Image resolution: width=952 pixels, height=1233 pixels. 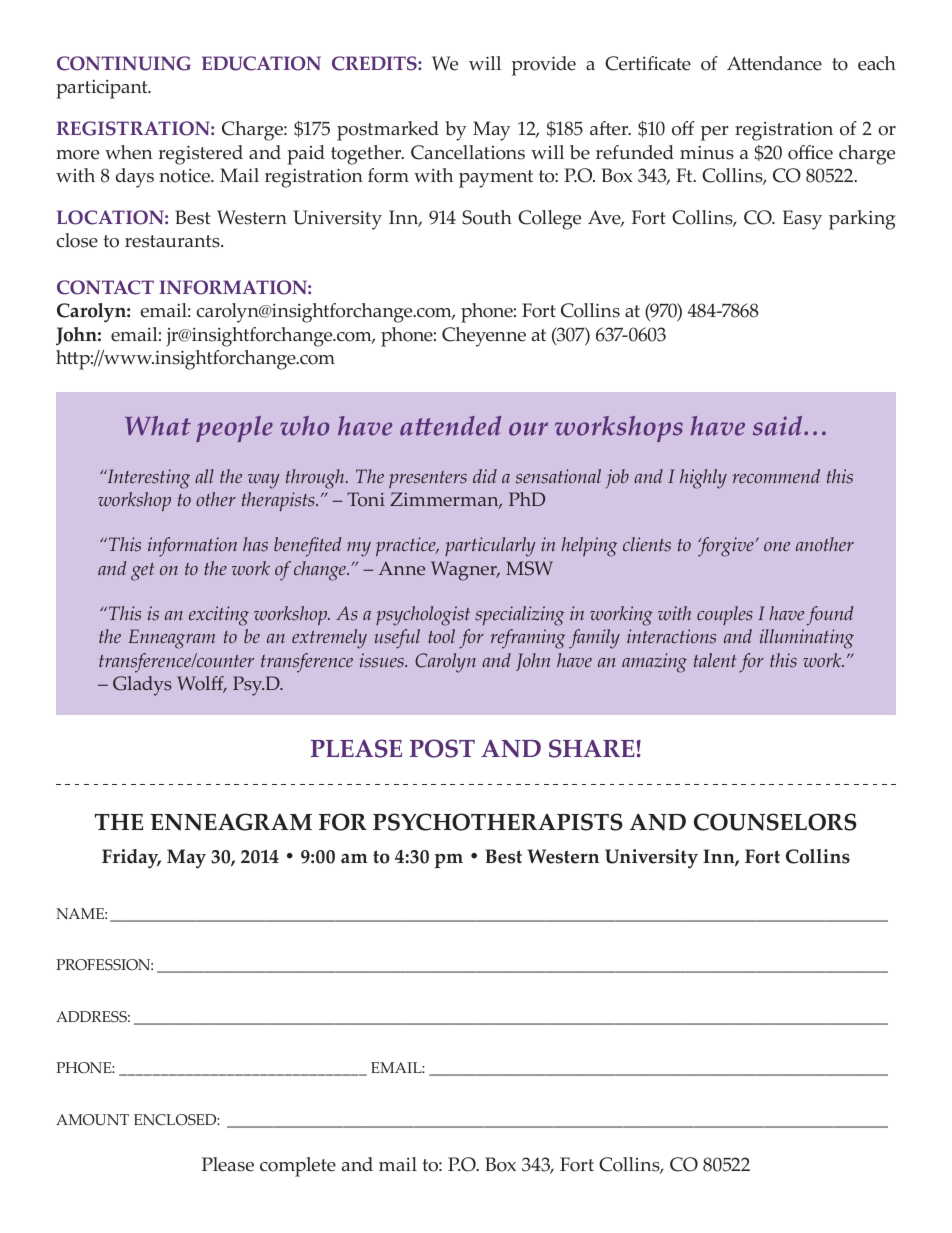 What do you see at coordinates (298, 1167) in the image?
I see `complete` at bounding box center [298, 1167].
